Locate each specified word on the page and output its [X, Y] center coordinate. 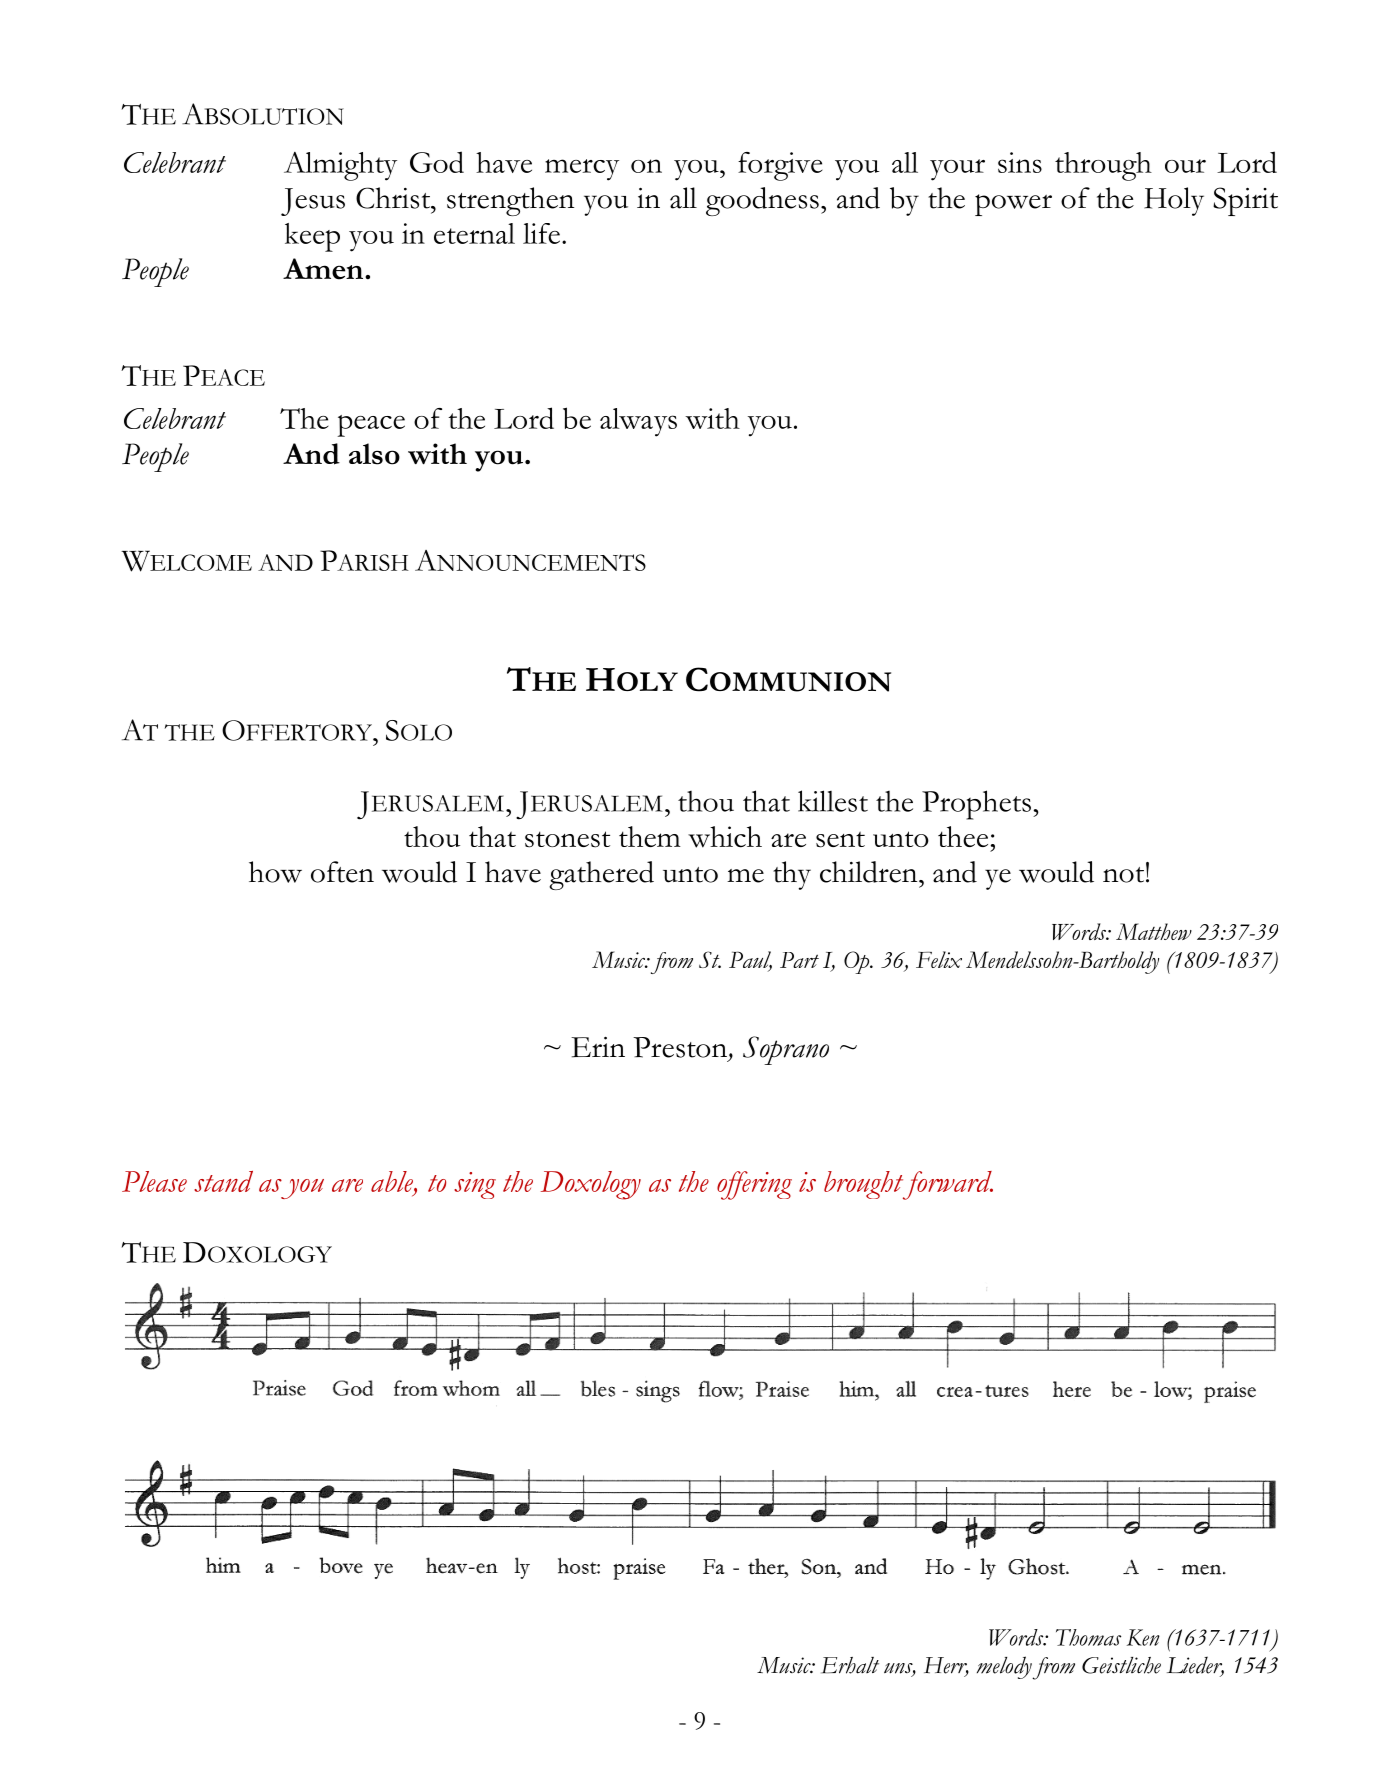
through [1103, 166]
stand [223, 1181]
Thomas [1088, 1637]
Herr [946, 1666]
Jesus [313, 202]
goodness [762, 201]
